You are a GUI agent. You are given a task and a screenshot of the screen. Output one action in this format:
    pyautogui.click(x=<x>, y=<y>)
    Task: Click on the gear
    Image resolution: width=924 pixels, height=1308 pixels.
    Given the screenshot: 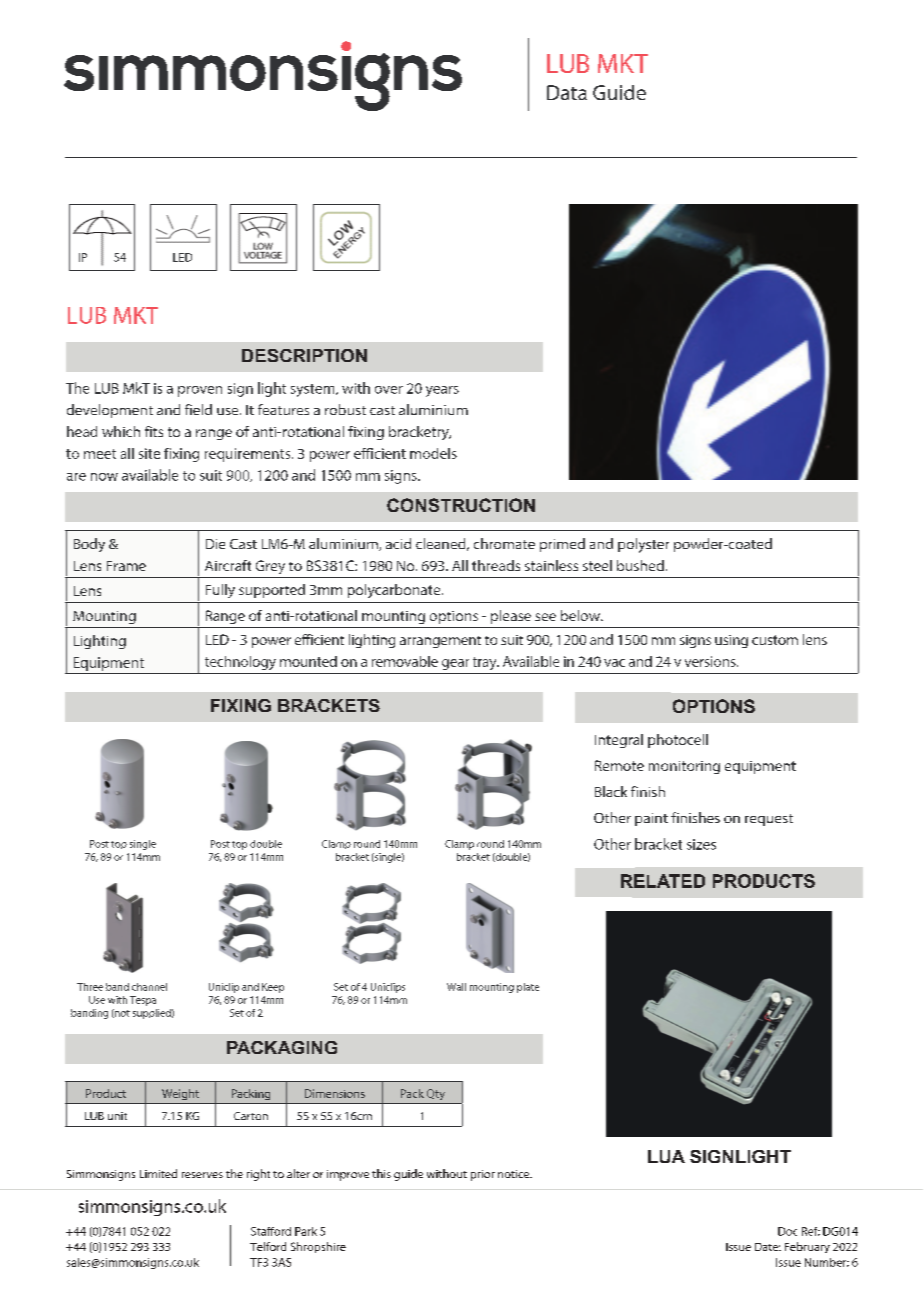 What is the action you would take?
    pyautogui.click(x=455, y=664)
